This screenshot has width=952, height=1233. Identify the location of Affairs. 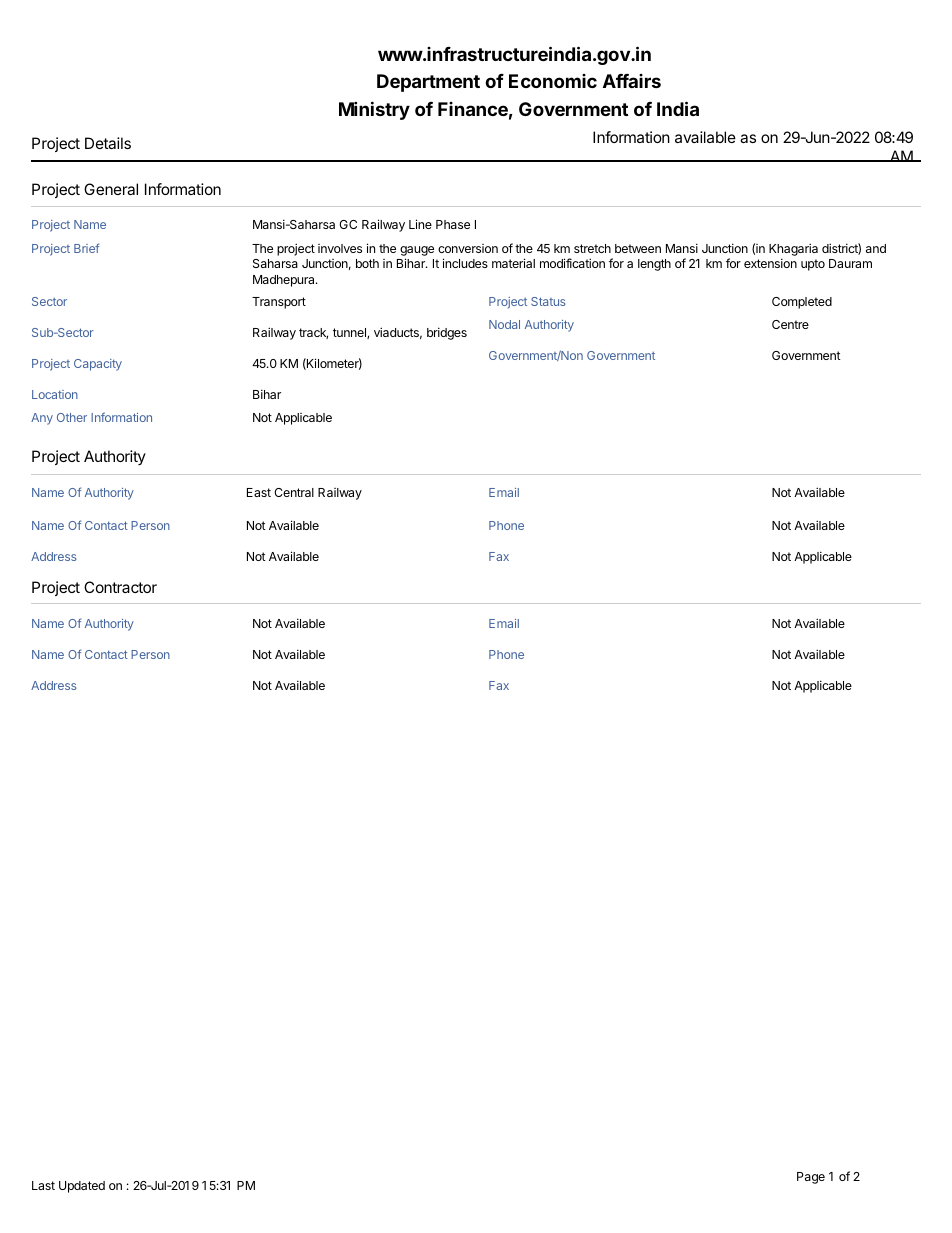
(632, 81).
